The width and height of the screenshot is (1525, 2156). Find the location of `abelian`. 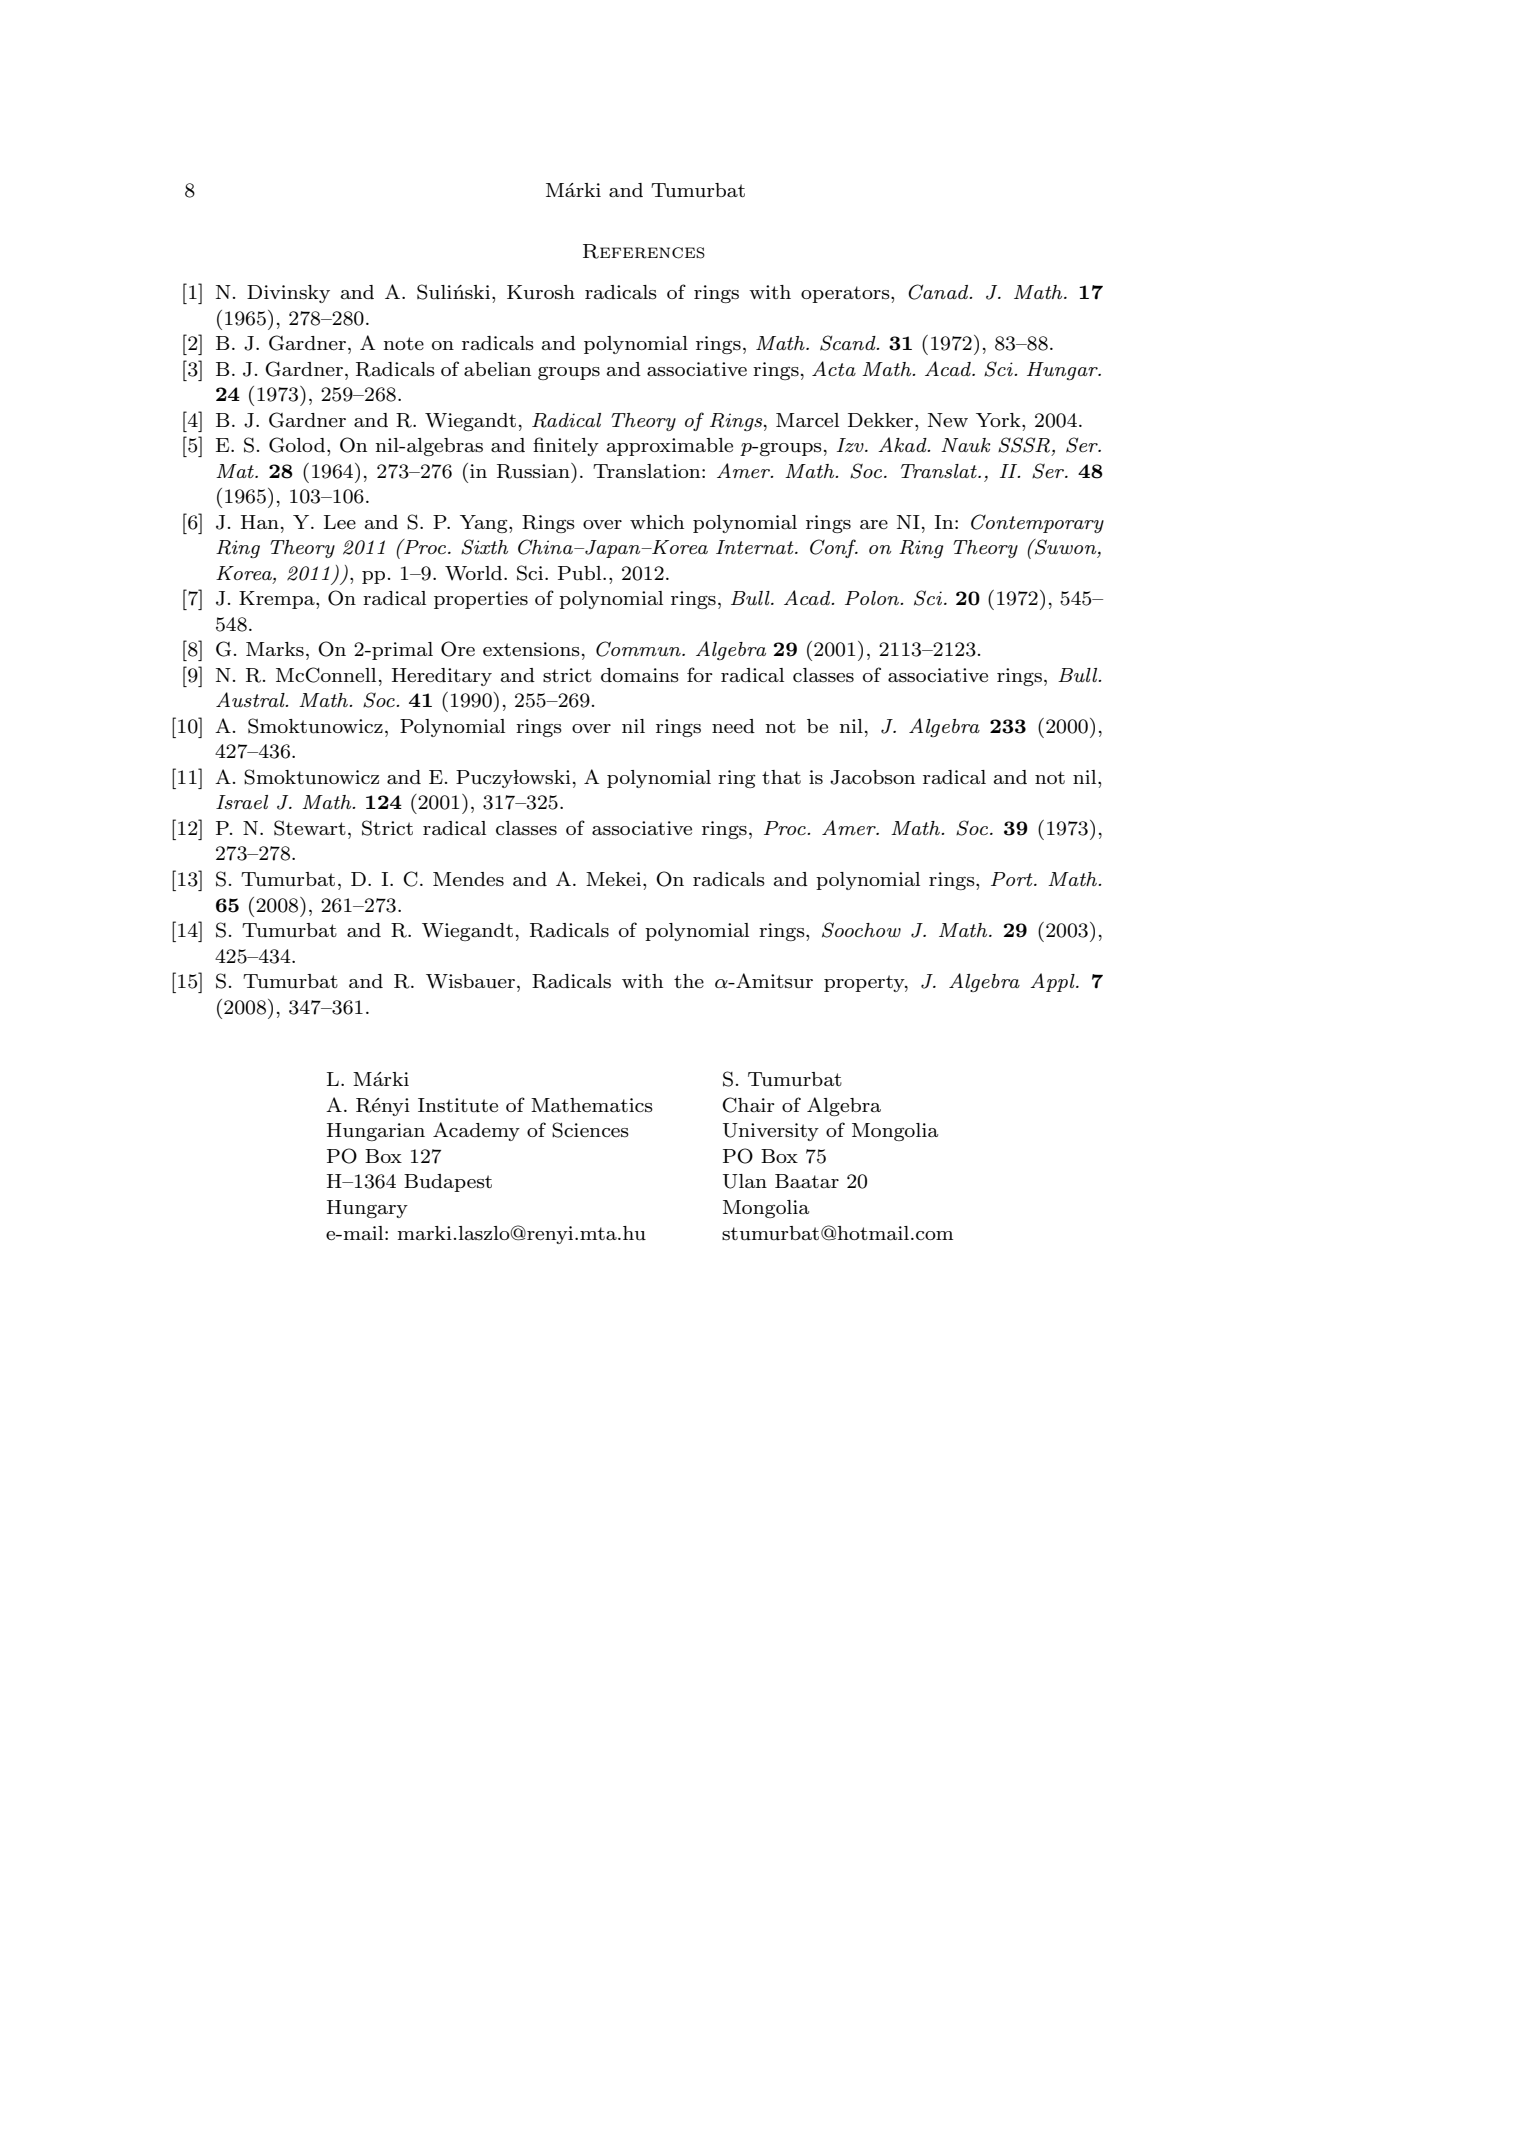

abelian is located at coordinates (497, 369).
